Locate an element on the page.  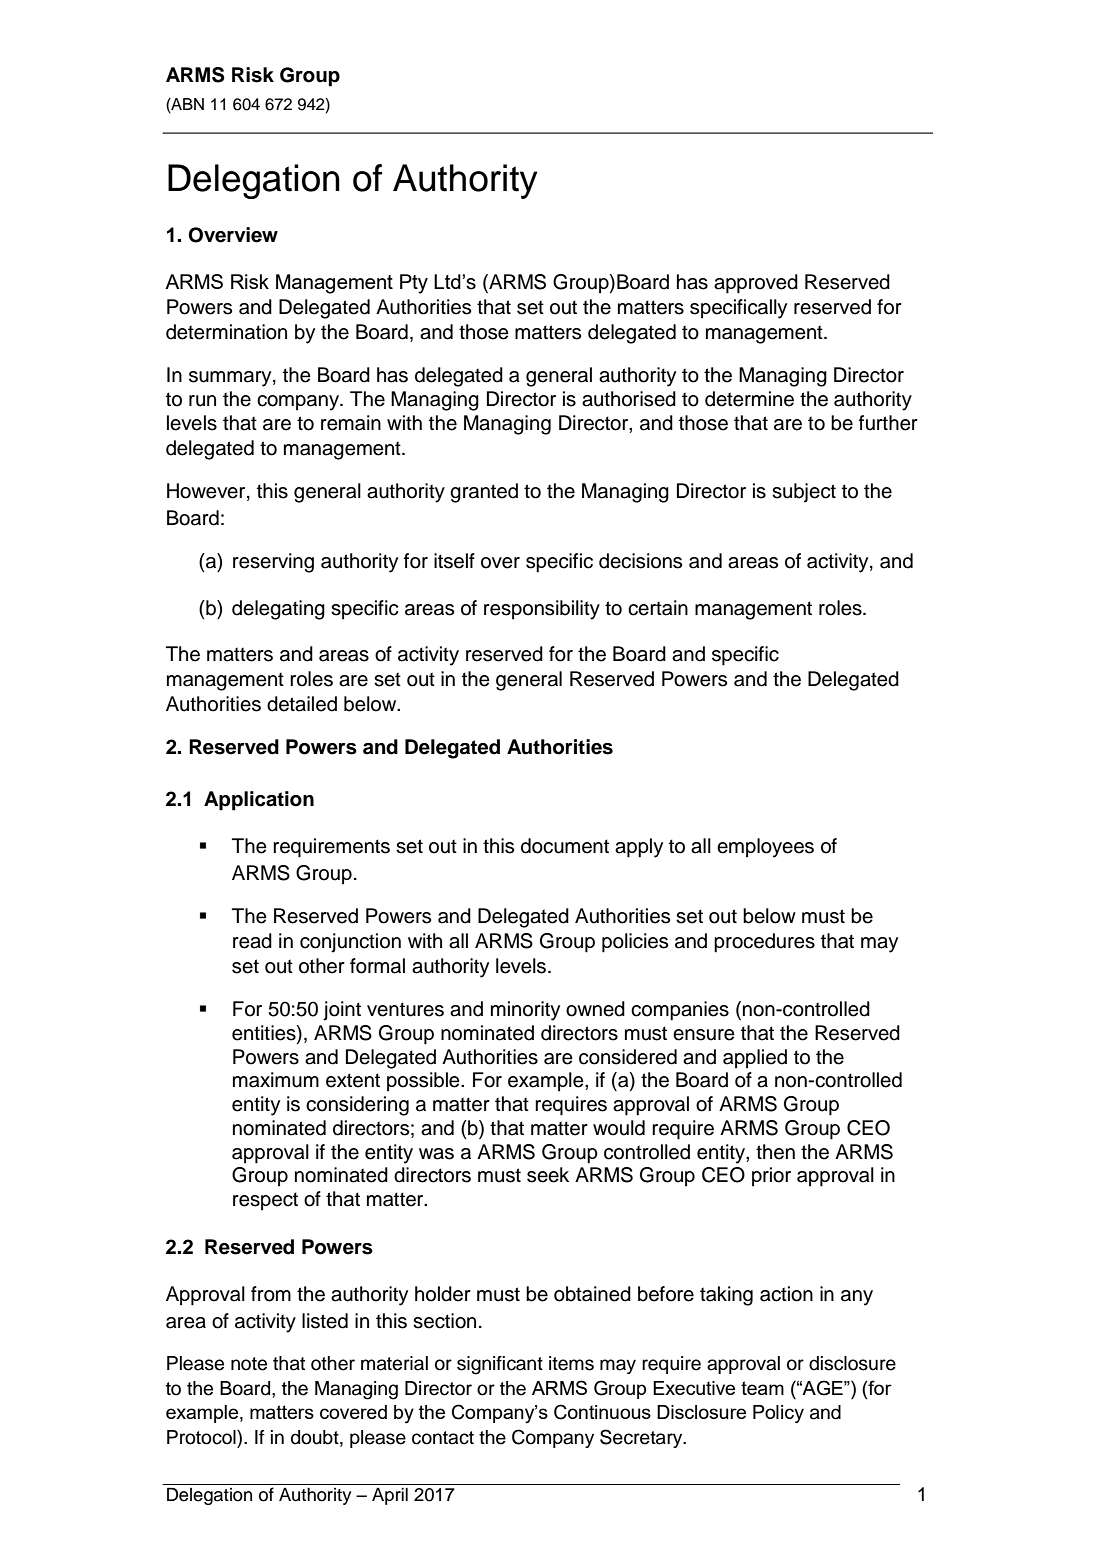
determination is located at coordinates (226, 332).
